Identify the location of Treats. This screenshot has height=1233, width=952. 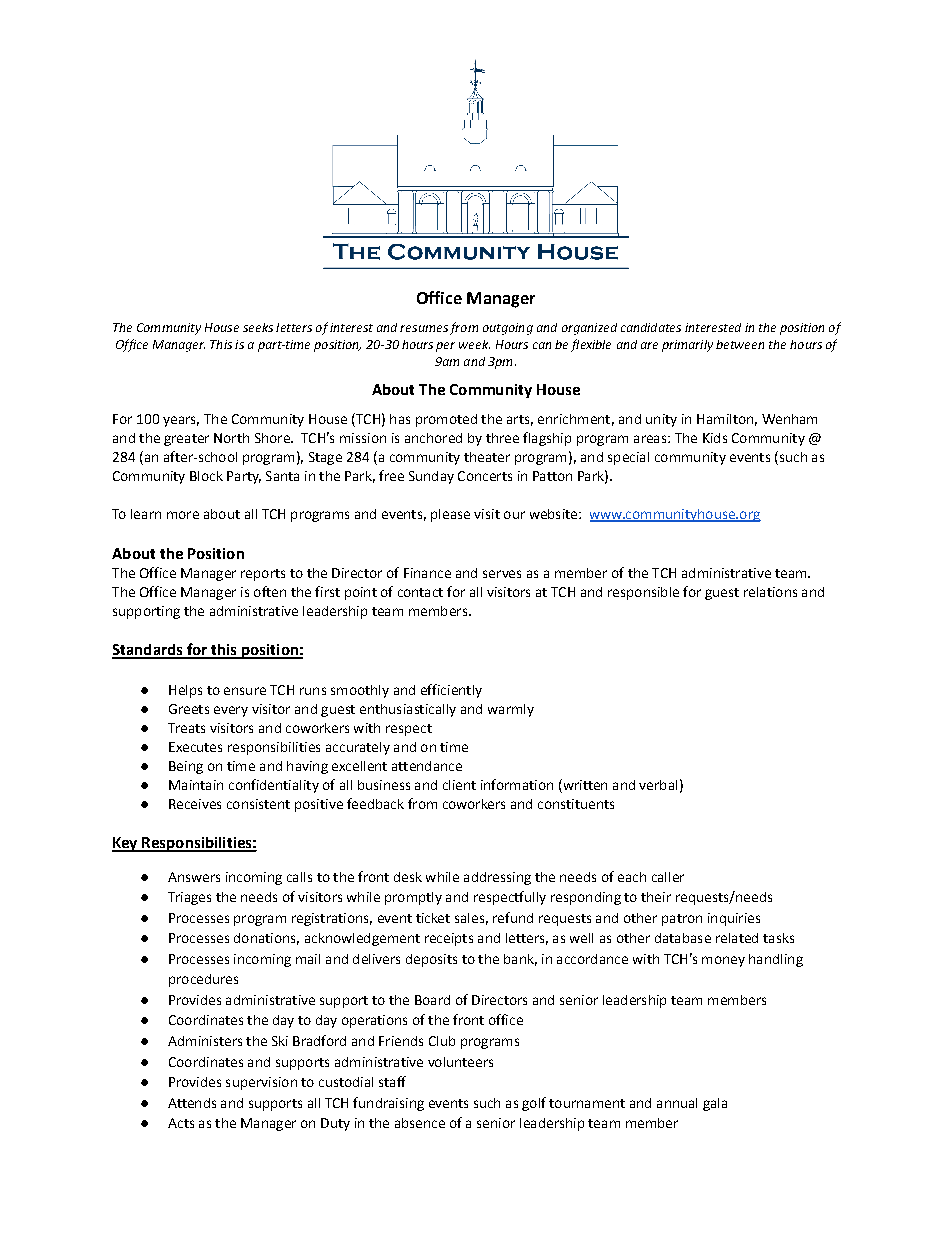
(186, 728).
